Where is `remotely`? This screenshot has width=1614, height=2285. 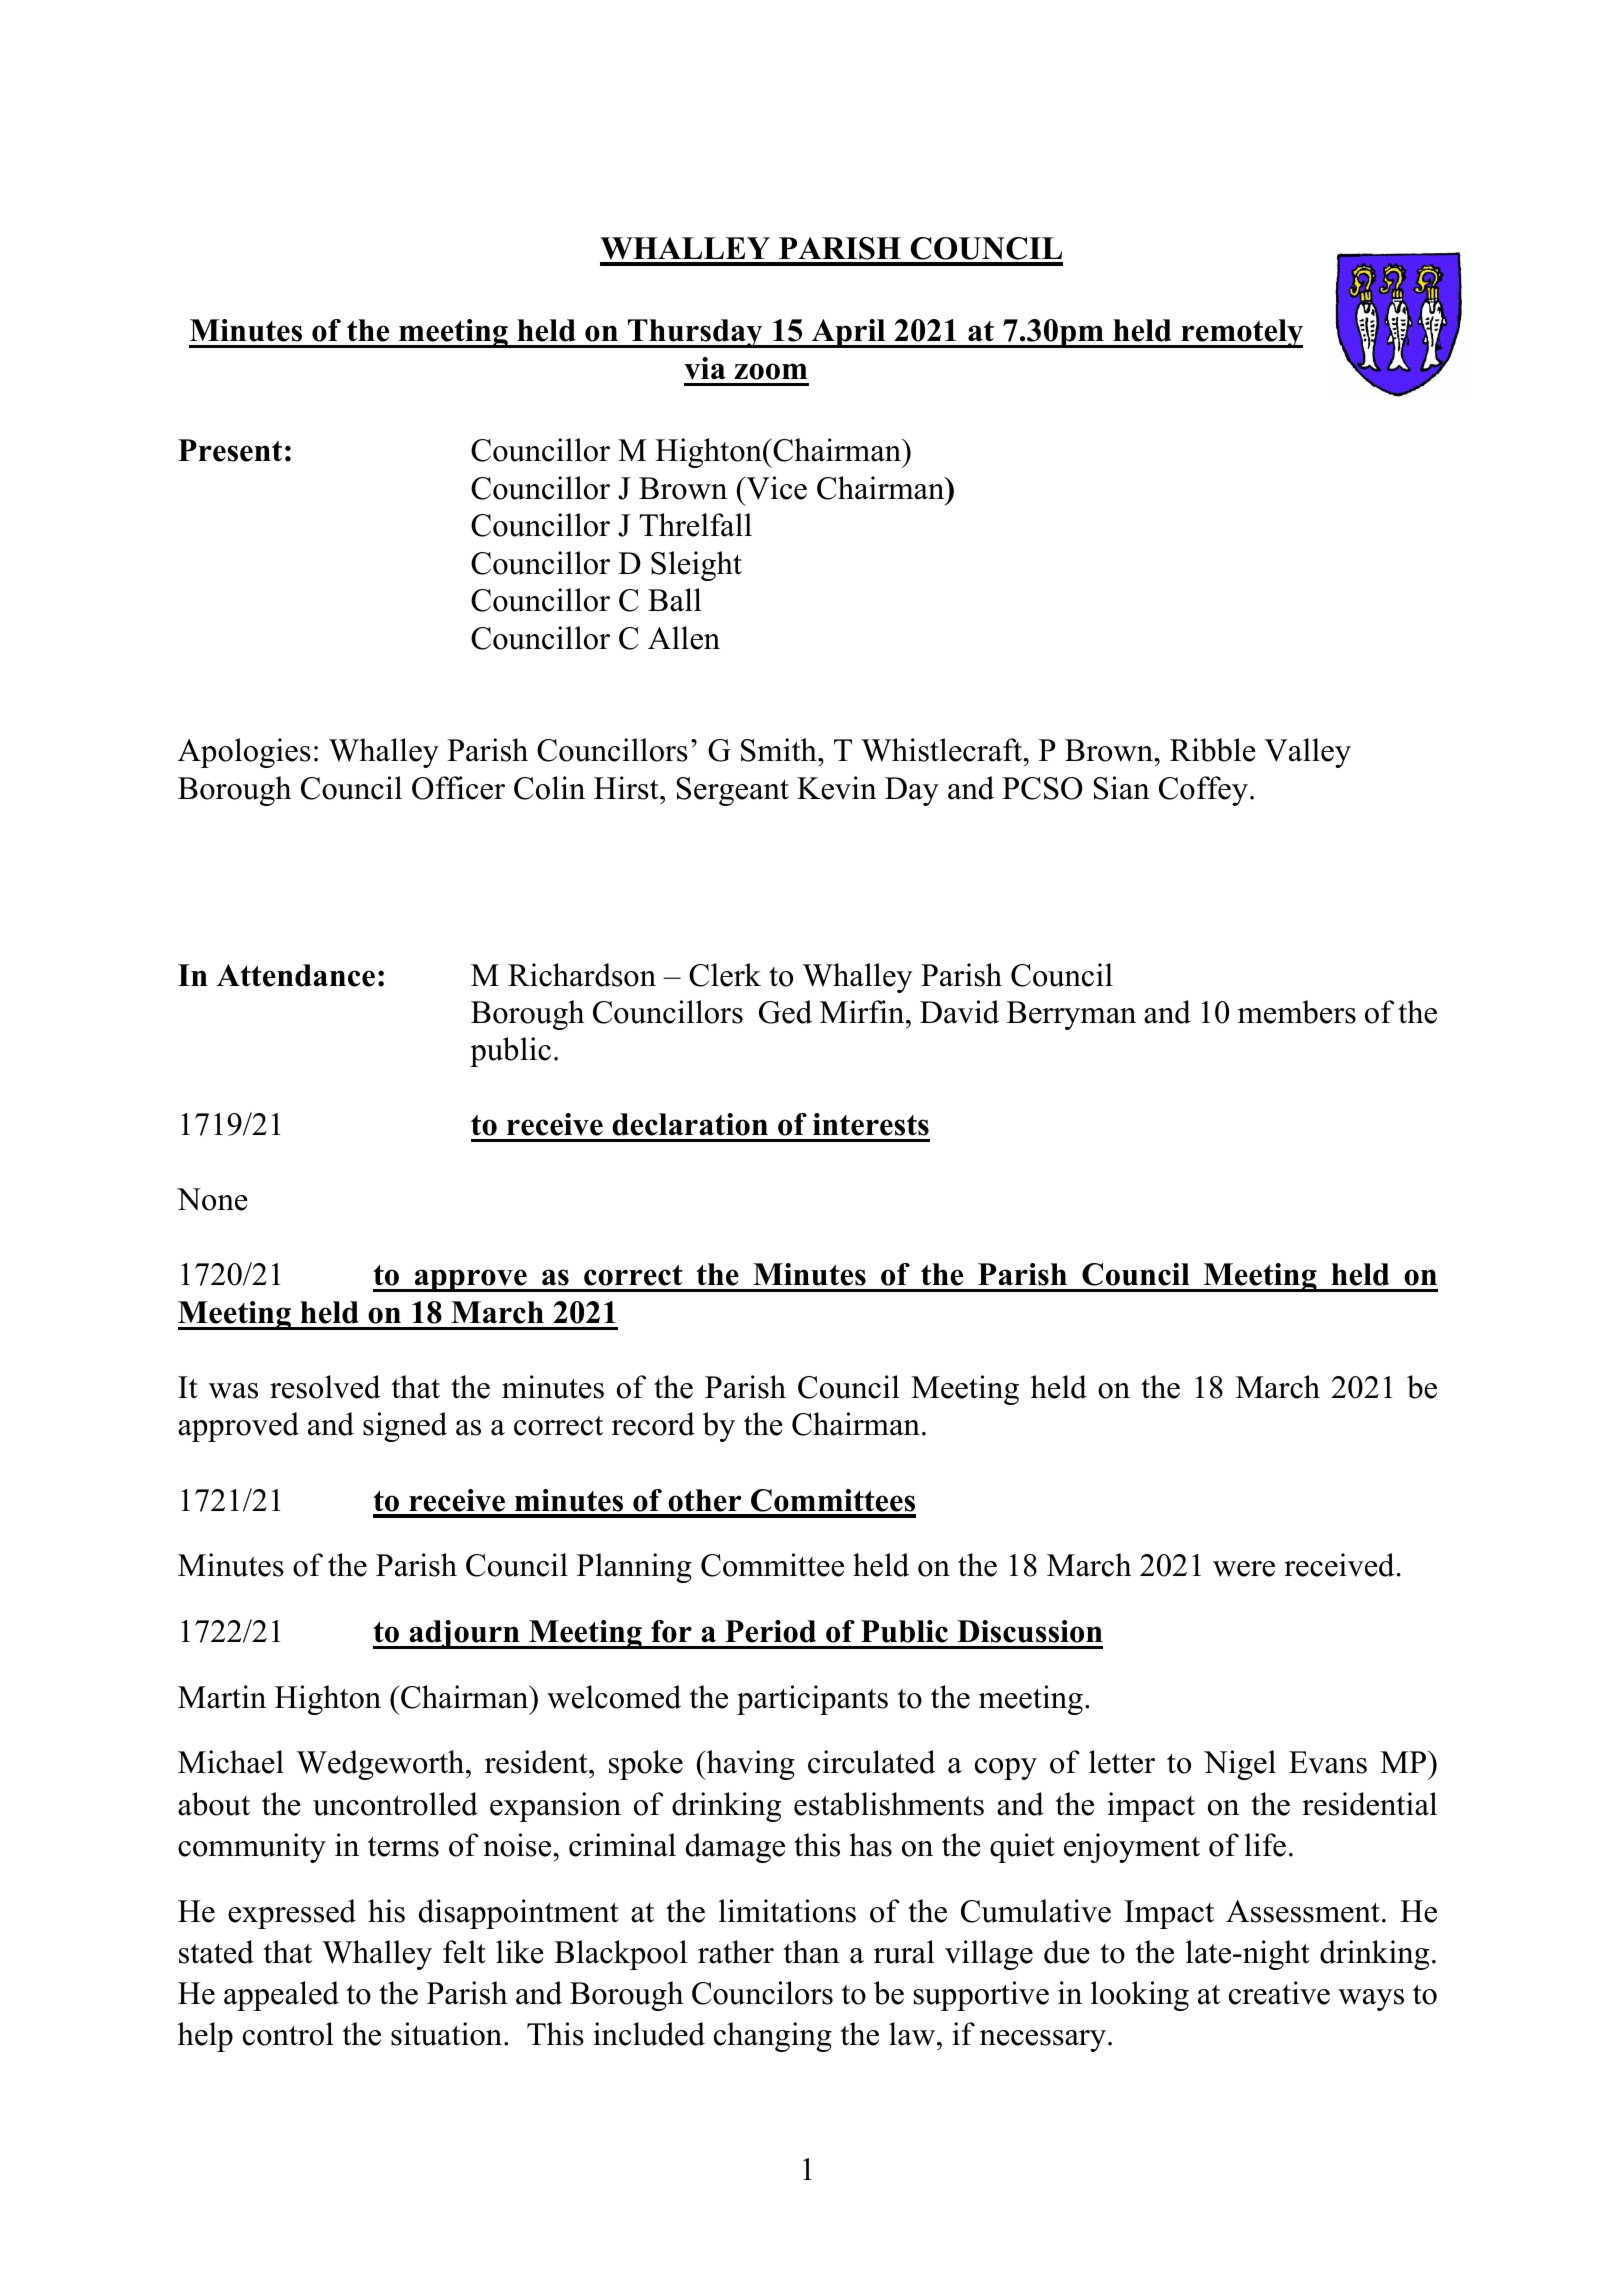 remotely is located at coordinates (1241, 333).
